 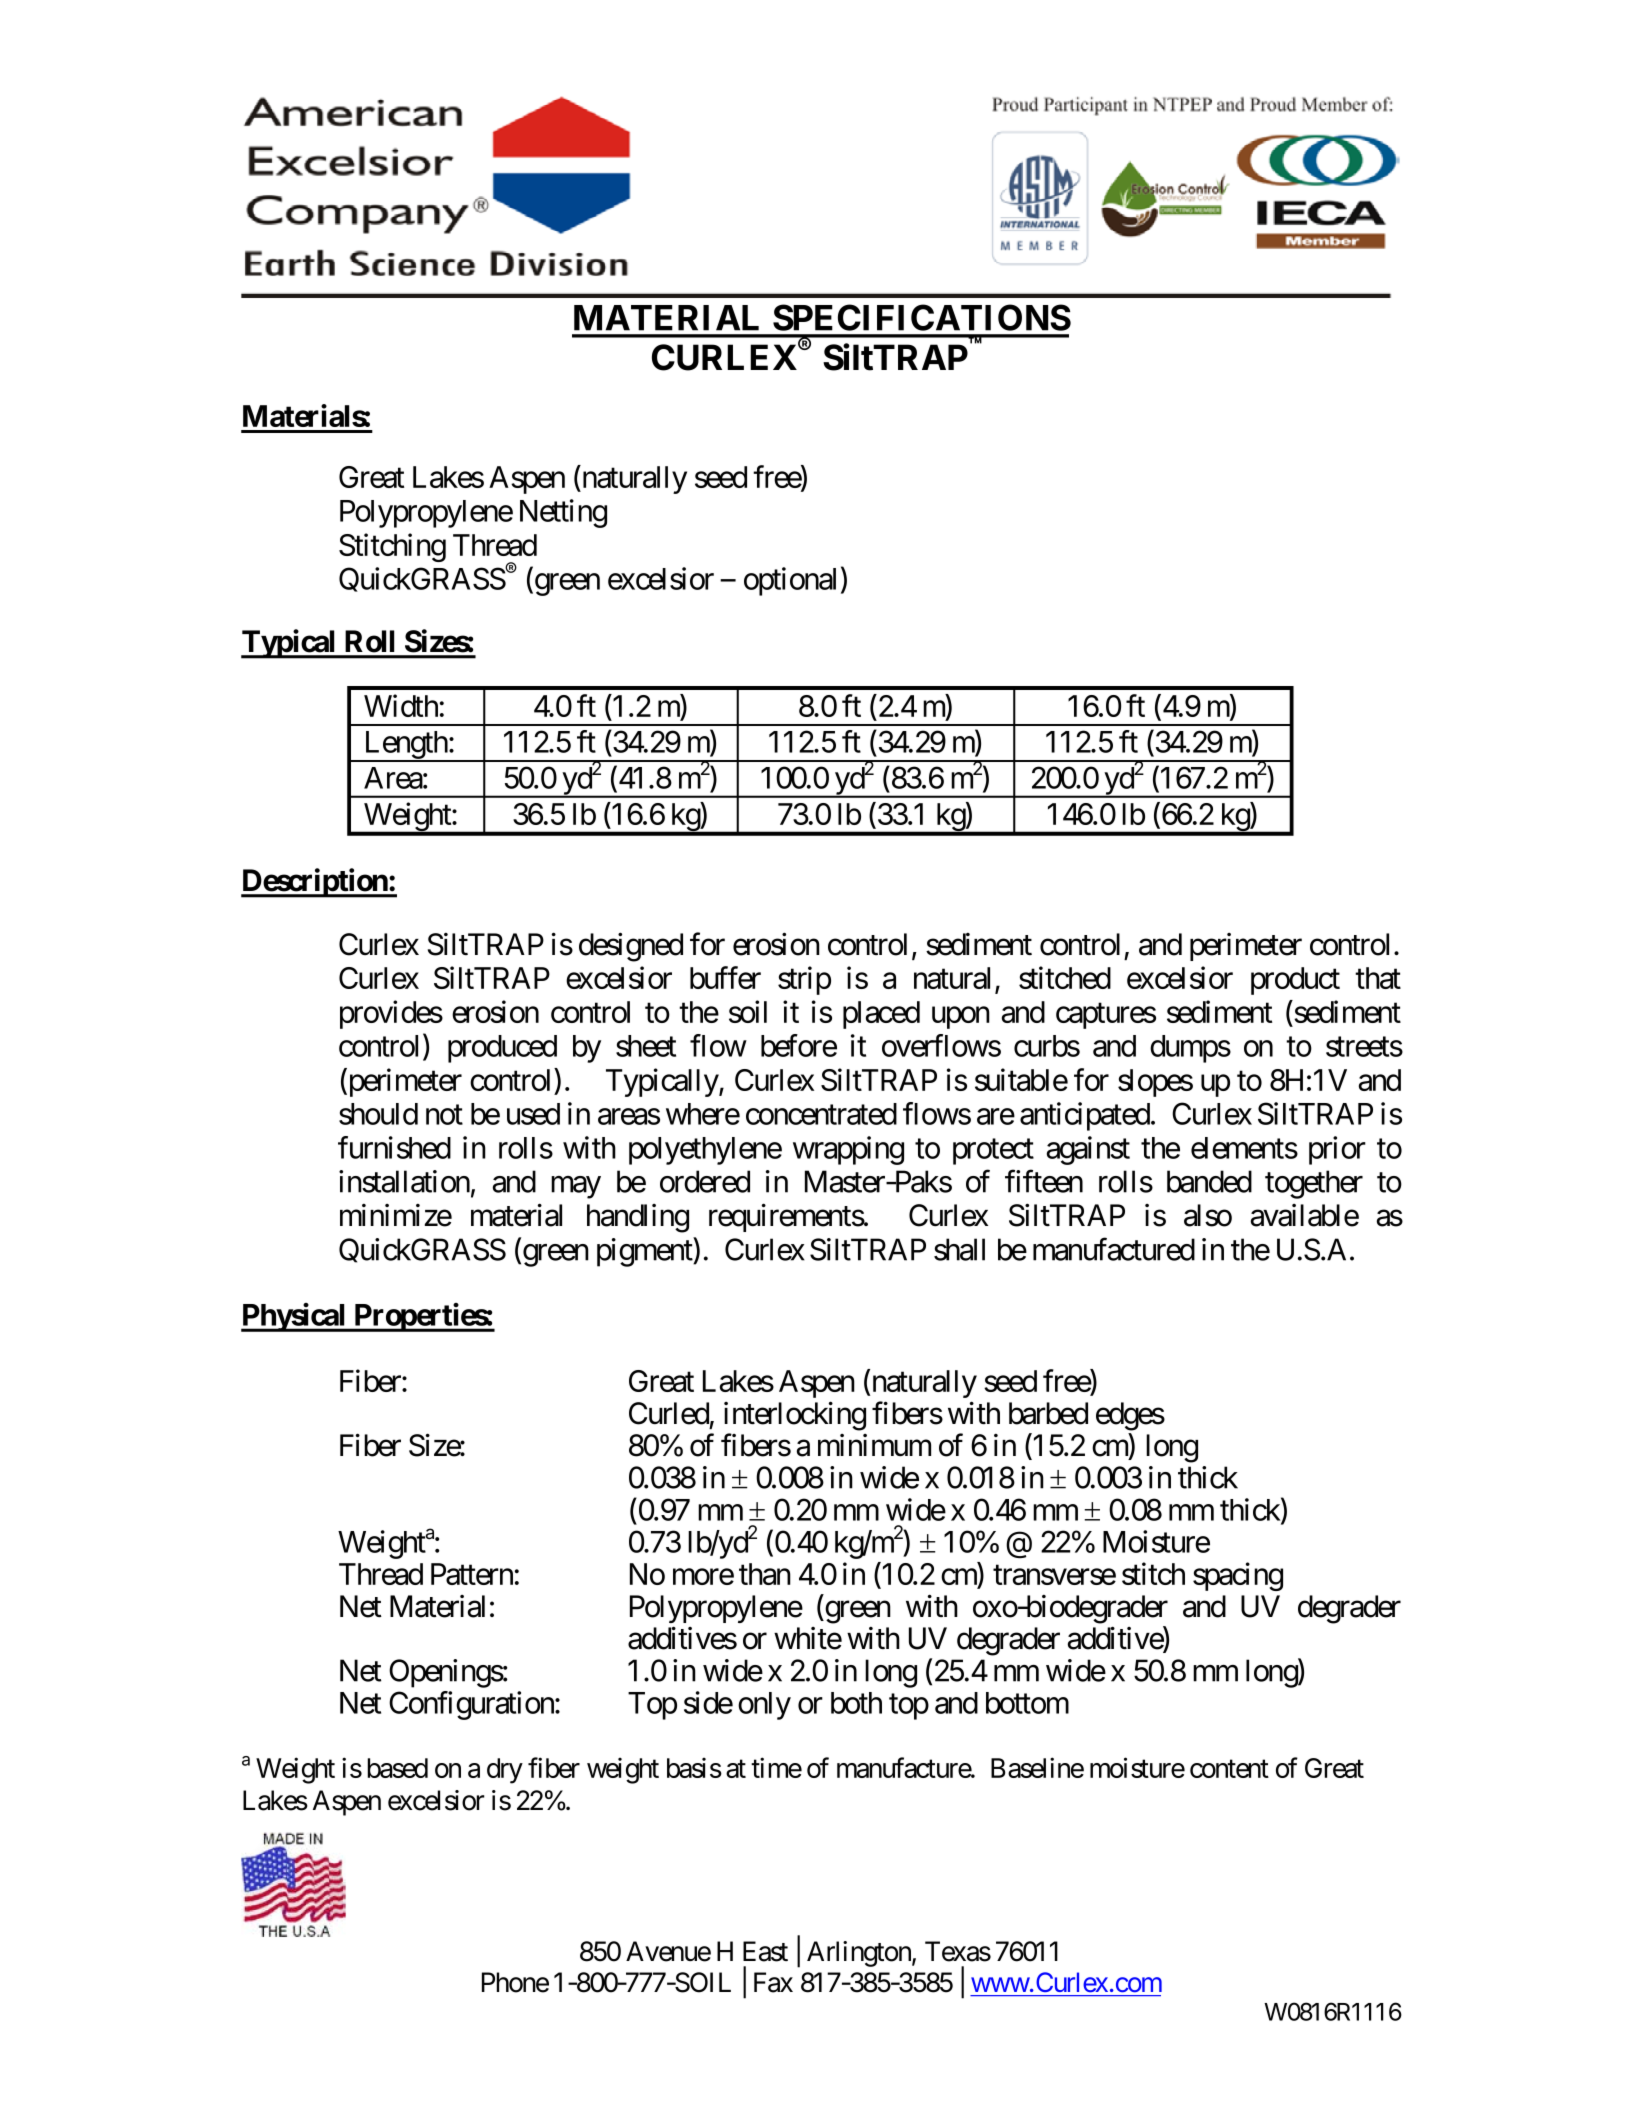 What do you see at coordinates (397, 1768) in the screenshot?
I see `based` at bounding box center [397, 1768].
